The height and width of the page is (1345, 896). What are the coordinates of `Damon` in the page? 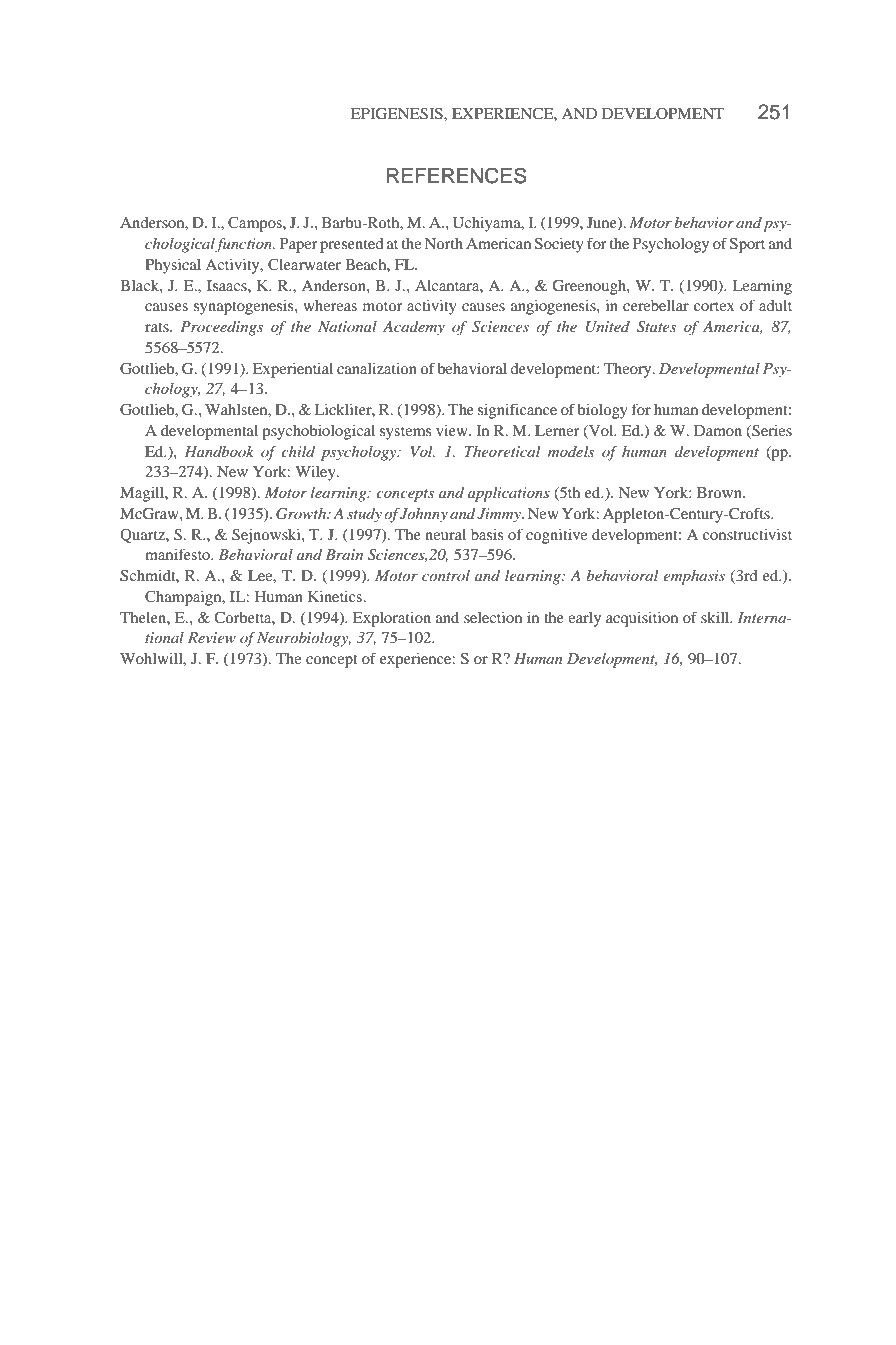 It's located at (718, 430).
